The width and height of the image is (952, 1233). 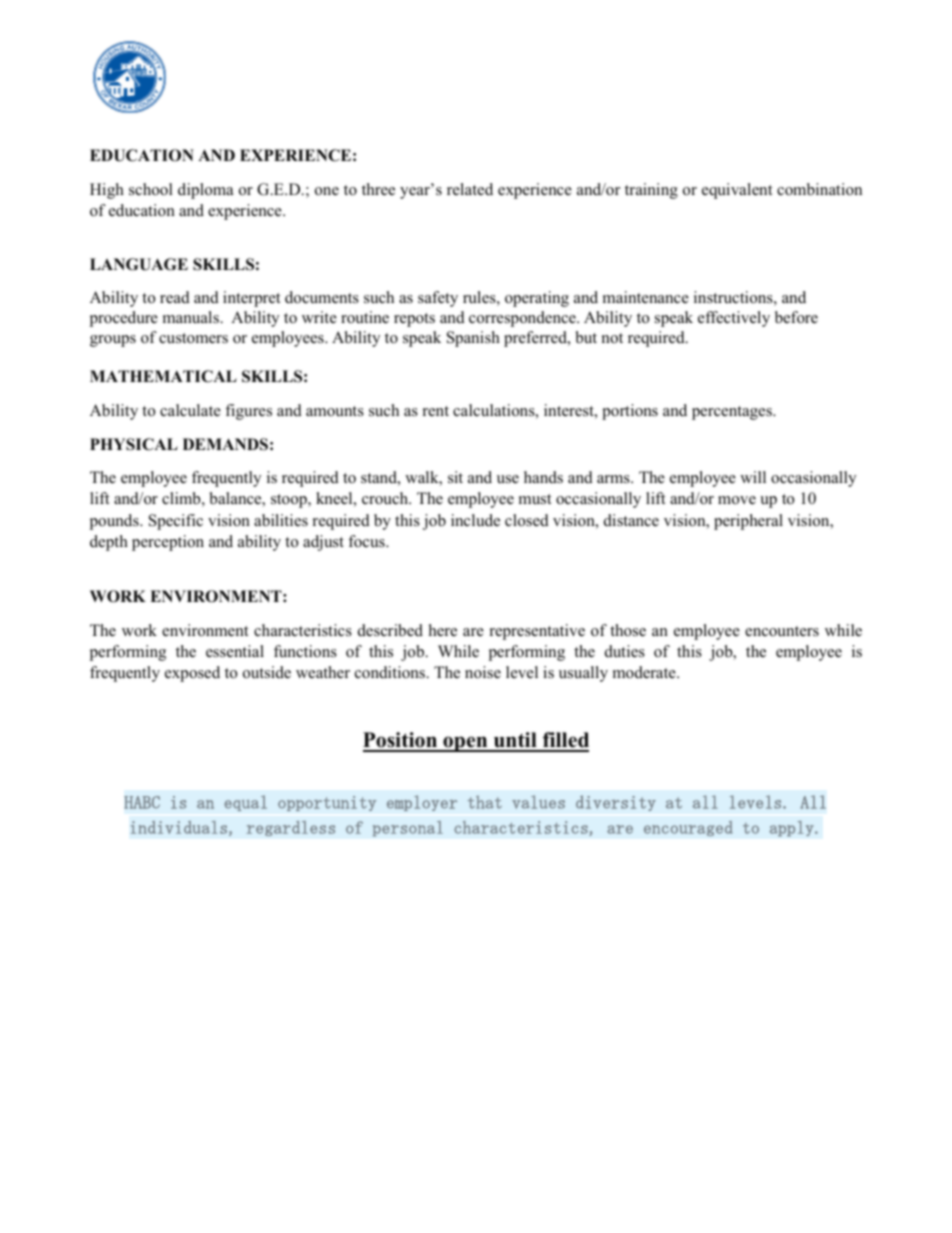 What do you see at coordinates (475, 520) in the image?
I see `include` at bounding box center [475, 520].
